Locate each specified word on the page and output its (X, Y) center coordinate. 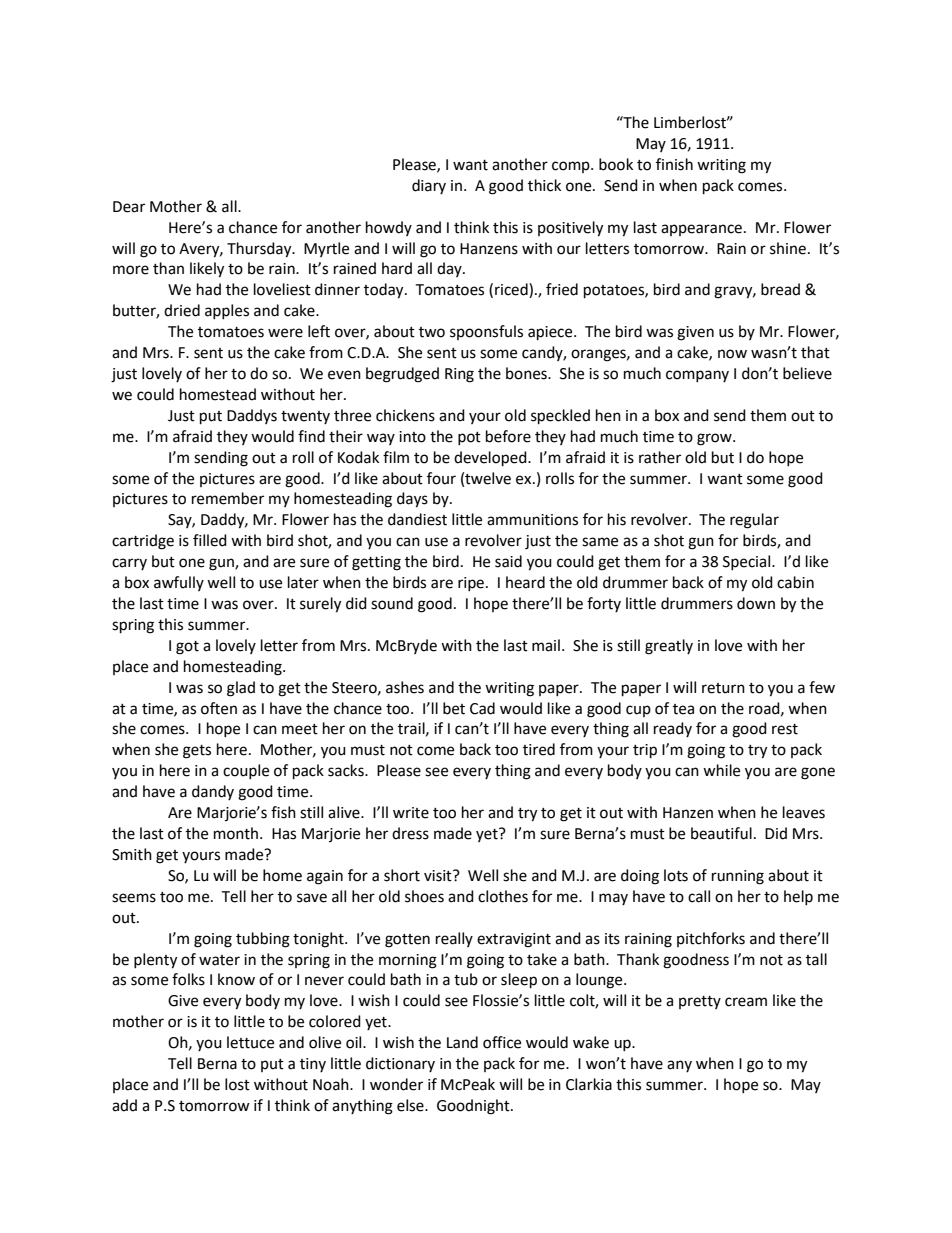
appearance (701, 230)
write (411, 813)
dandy (213, 792)
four (441, 478)
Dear (129, 207)
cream (746, 1002)
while (721, 770)
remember (228, 498)
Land (462, 1042)
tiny (313, 1065)
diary (429, 186)
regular (754, 521)
